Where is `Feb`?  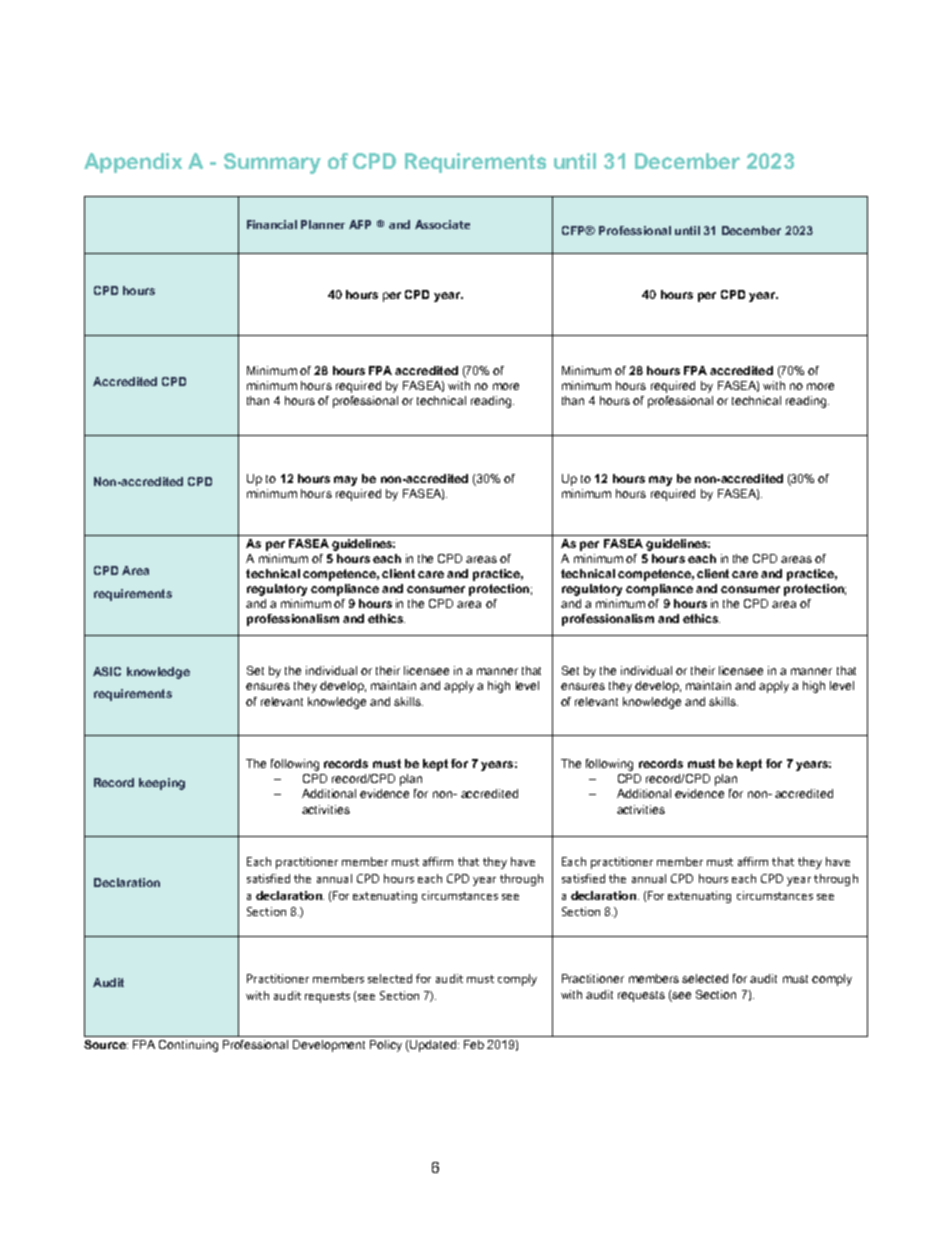 Feb is located at coordinates (474, 1044).
